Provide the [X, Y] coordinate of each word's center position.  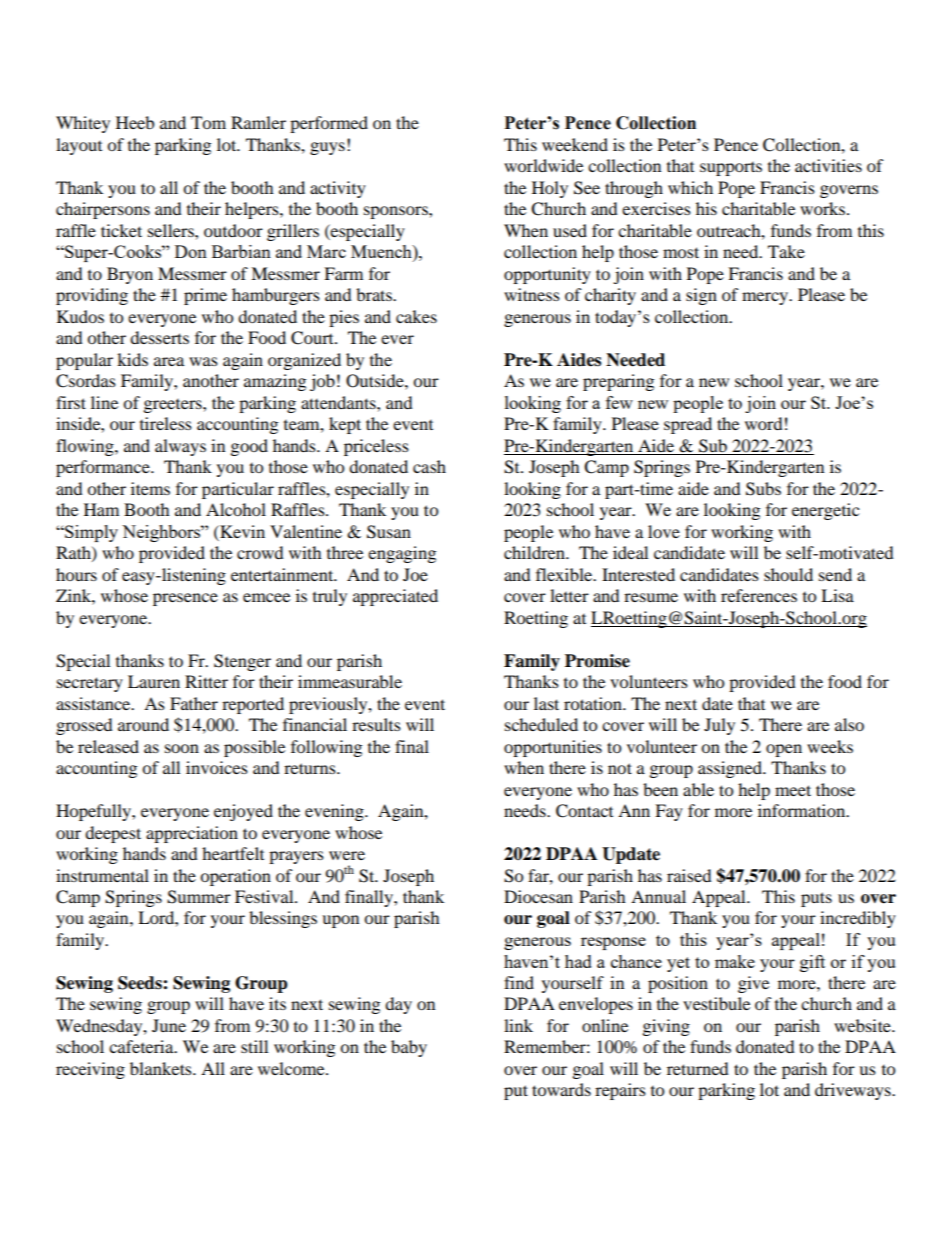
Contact [584, 811]
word [764, 423]
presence [185, 599]
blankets [162, 1068]
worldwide [543, 165]
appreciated [395, 597]
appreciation [192, 834]
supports [731, 169]
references [759, 595]
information [803, 810]
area [169, 361]
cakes [416, 316]
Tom [208, 122]
